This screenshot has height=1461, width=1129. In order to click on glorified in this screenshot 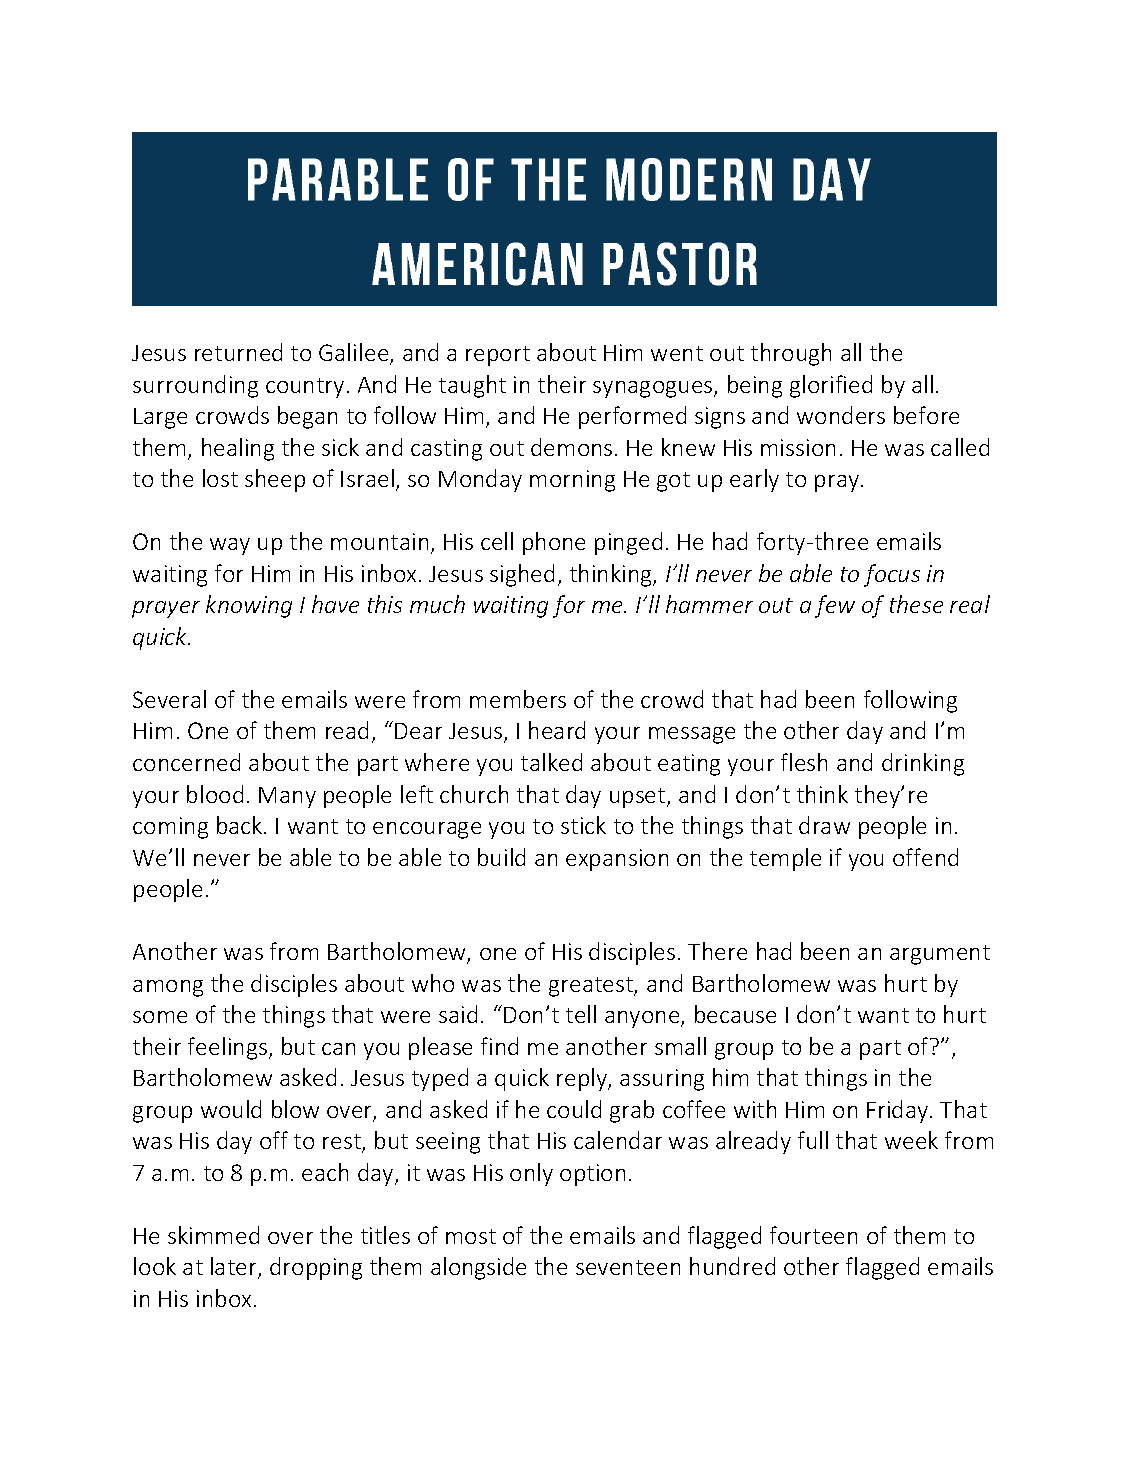, I will do `click(831, 386)`.
